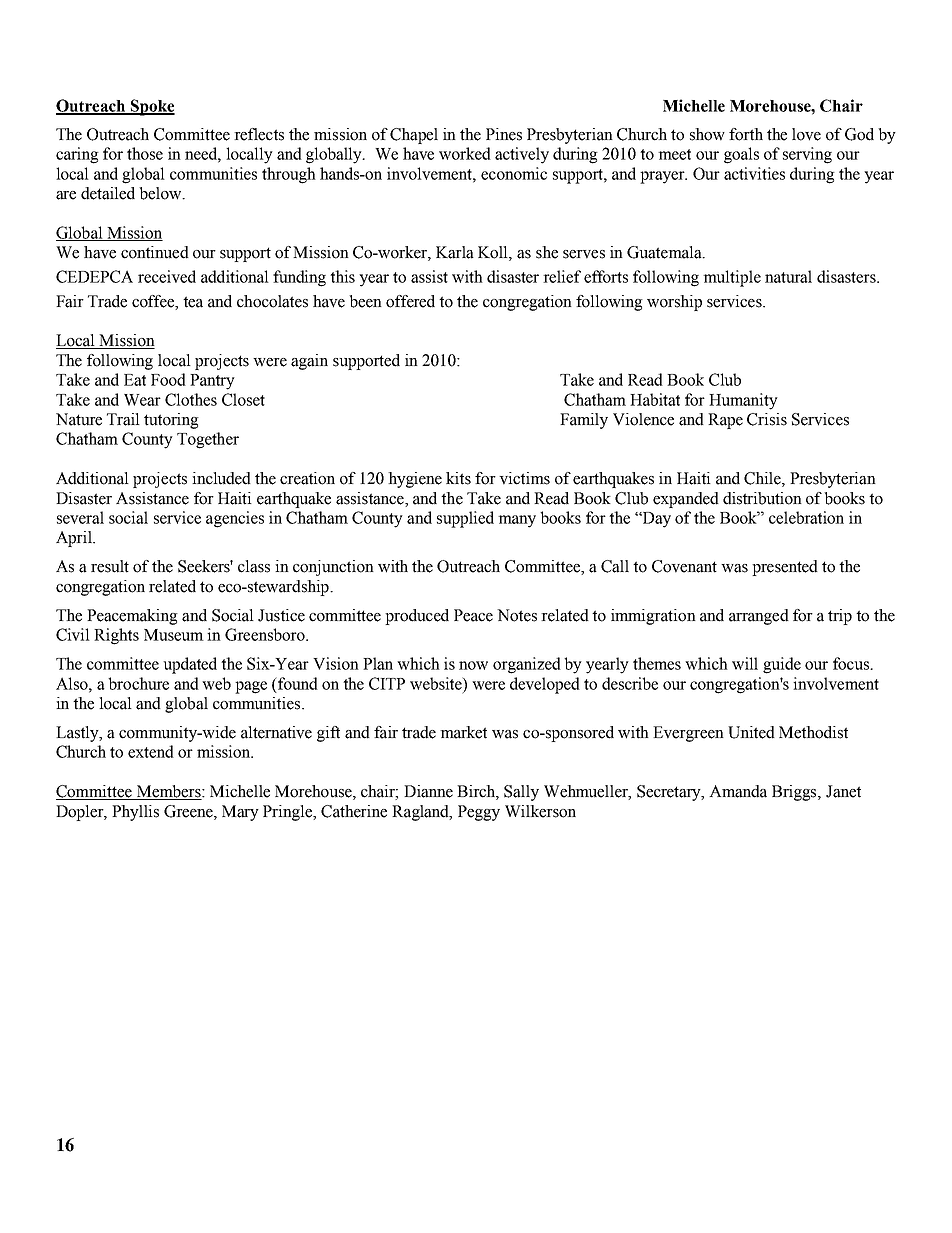 The width and height of the screenshot is (952, 1233). What do you see at coordinates (759, 617) in the screenshot?
I see `arranged` at bounding box center [759, 617].
